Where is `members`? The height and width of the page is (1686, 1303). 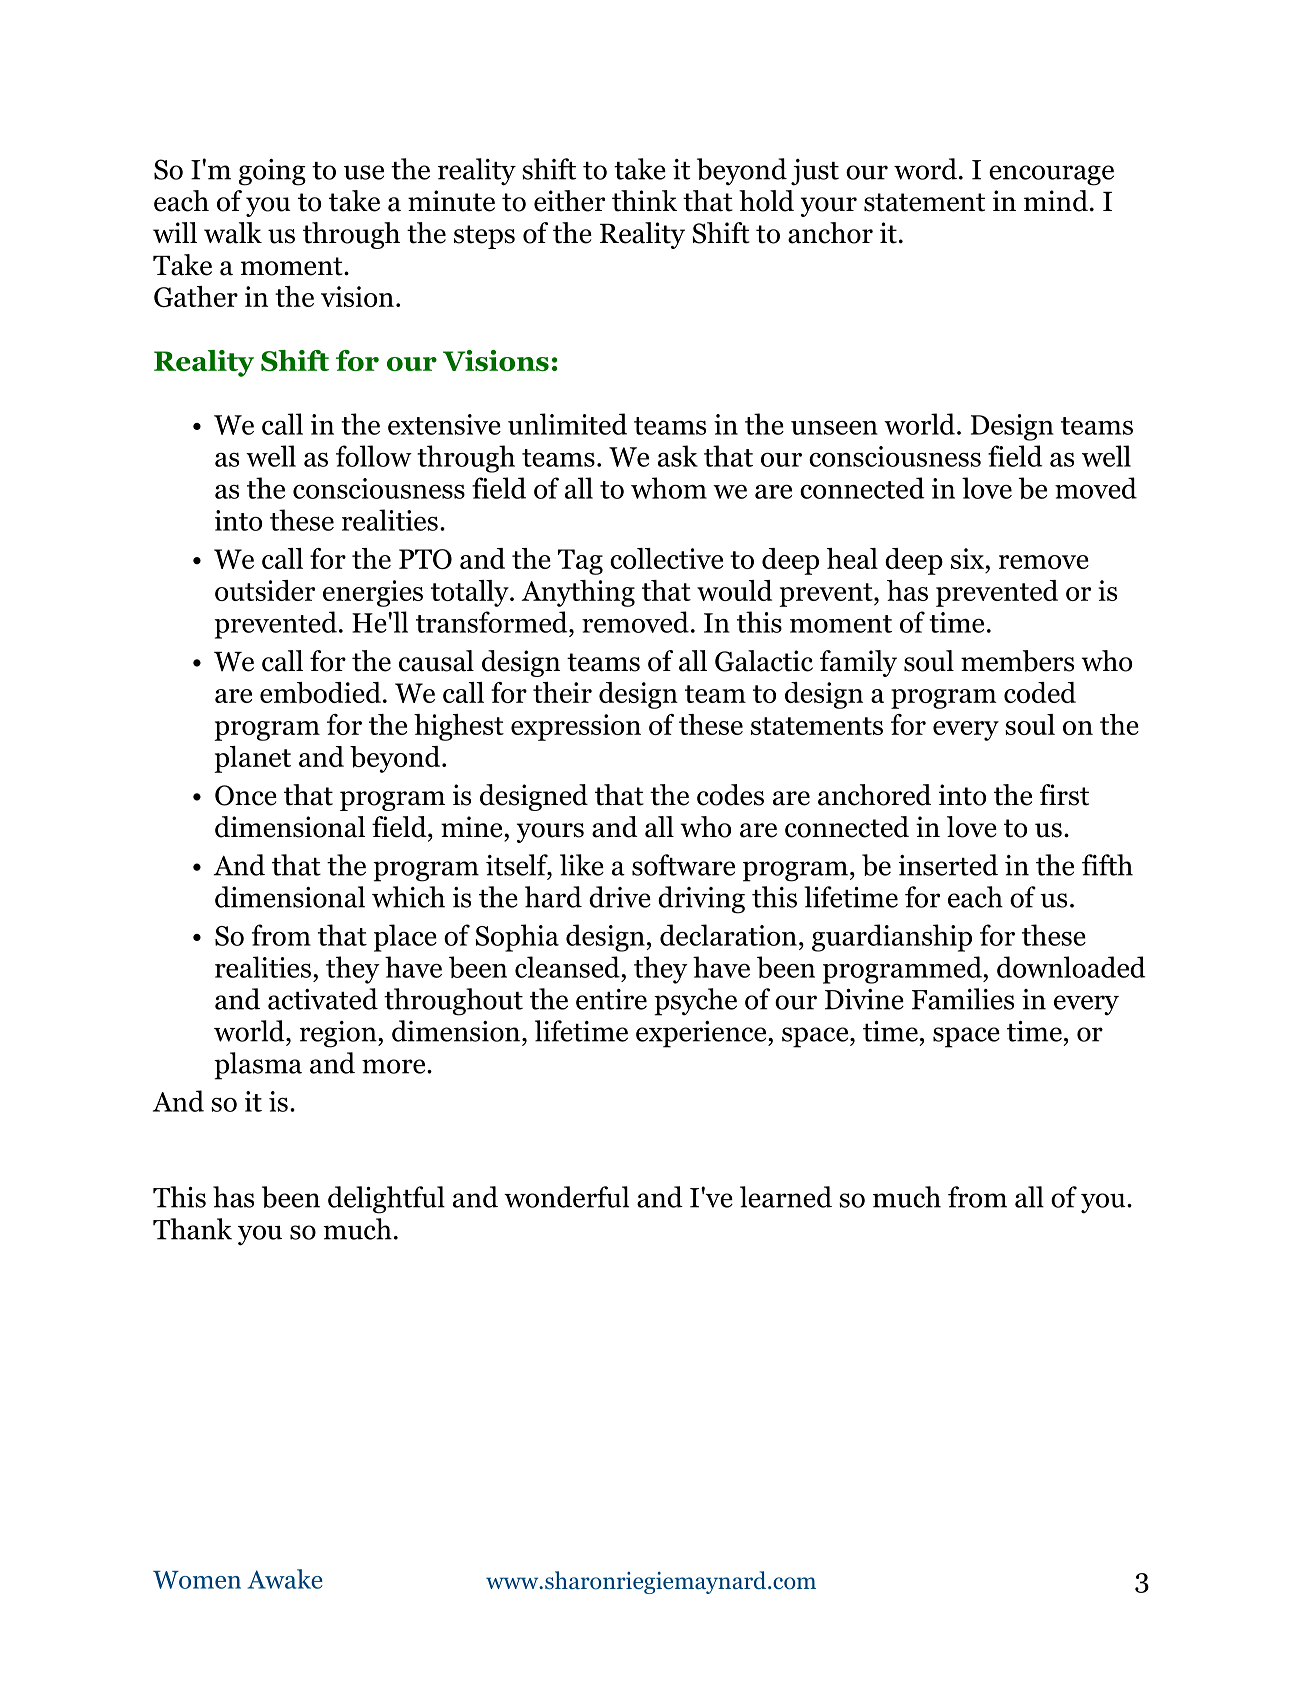 members is located at coordinates (1017, 661).
